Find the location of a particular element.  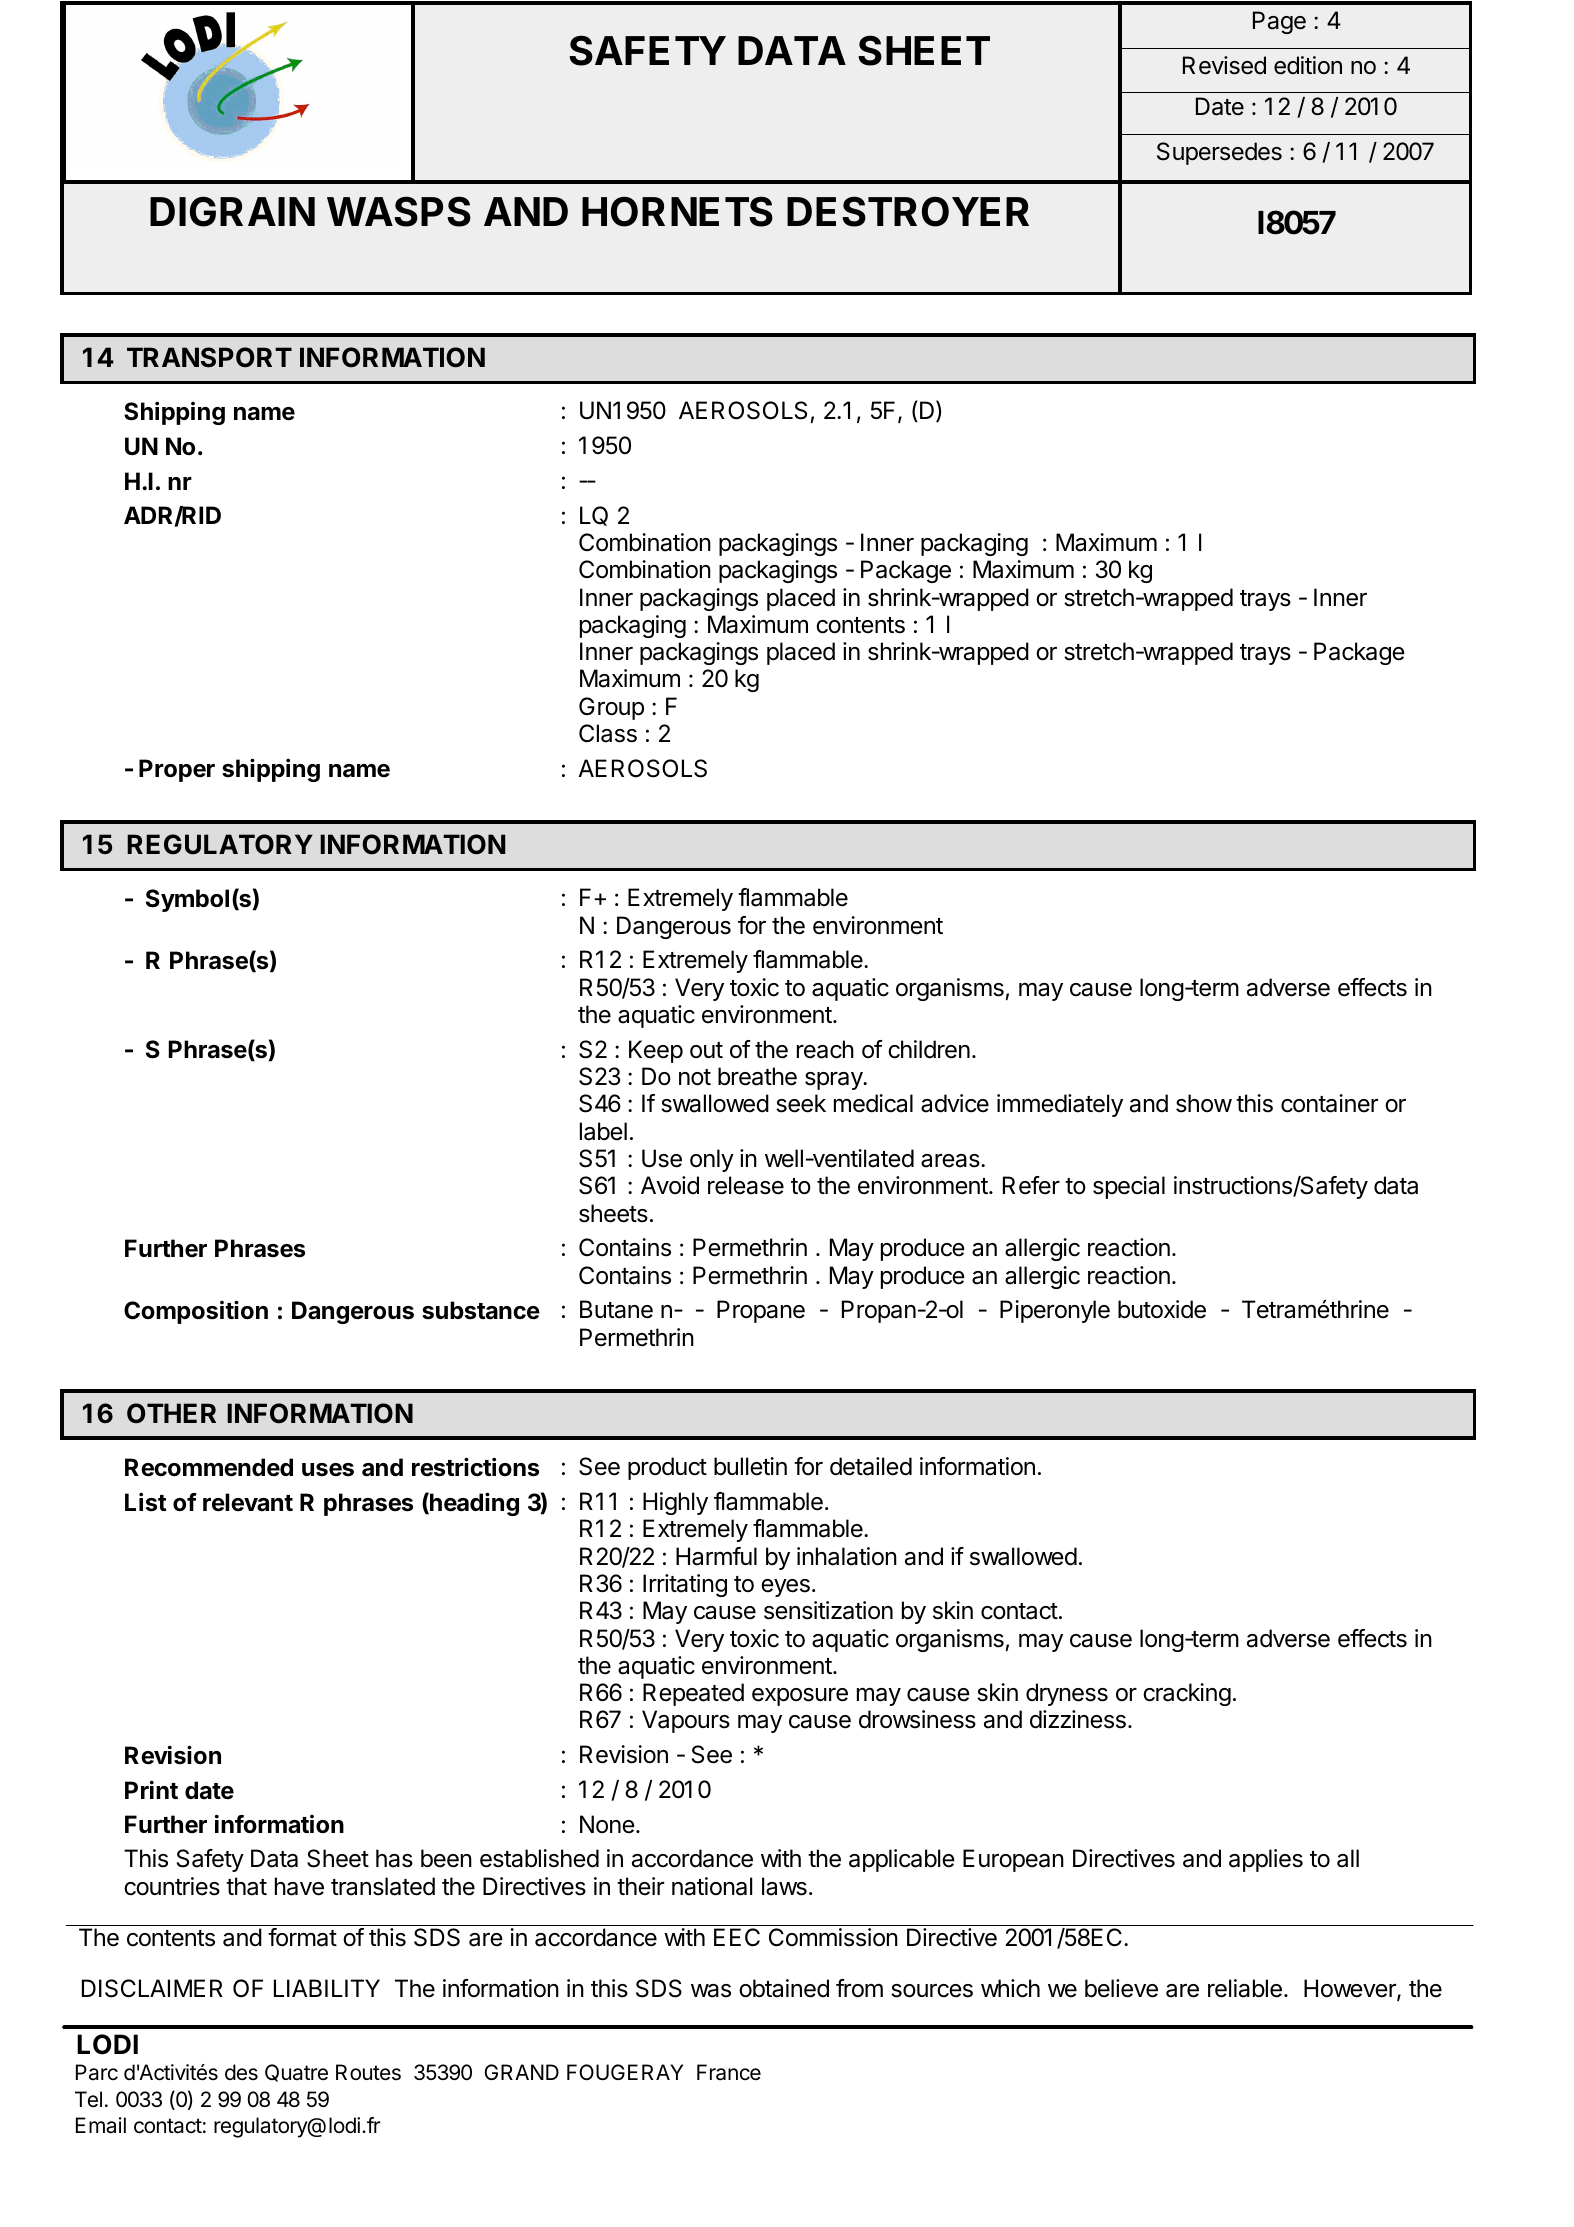

Group is located at coordinates (611, 708).
